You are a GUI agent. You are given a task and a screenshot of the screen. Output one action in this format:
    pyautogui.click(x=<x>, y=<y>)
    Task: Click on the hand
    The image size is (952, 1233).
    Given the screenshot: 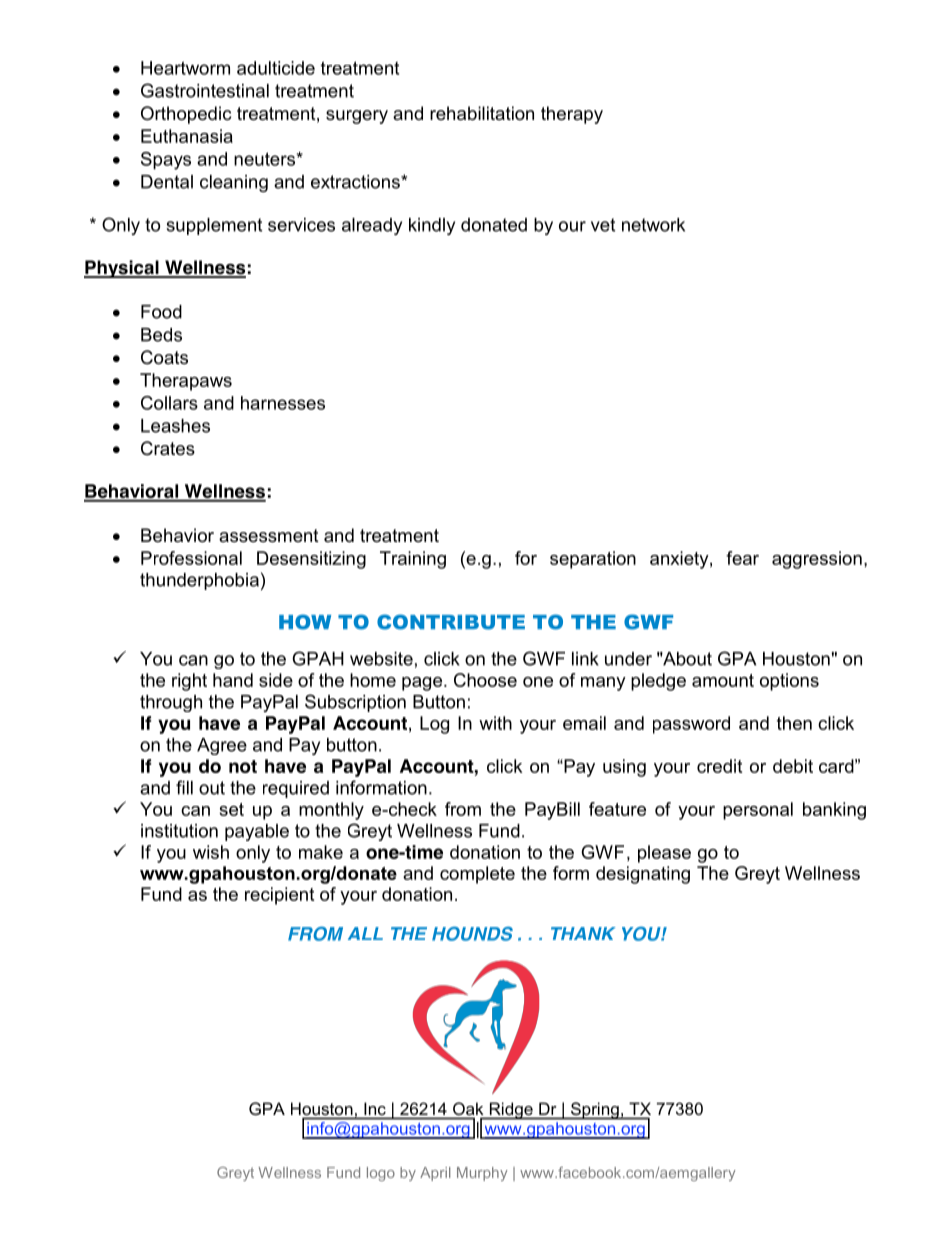 What is the action you would take?
    pyautogui.click(x=233, y=680)
